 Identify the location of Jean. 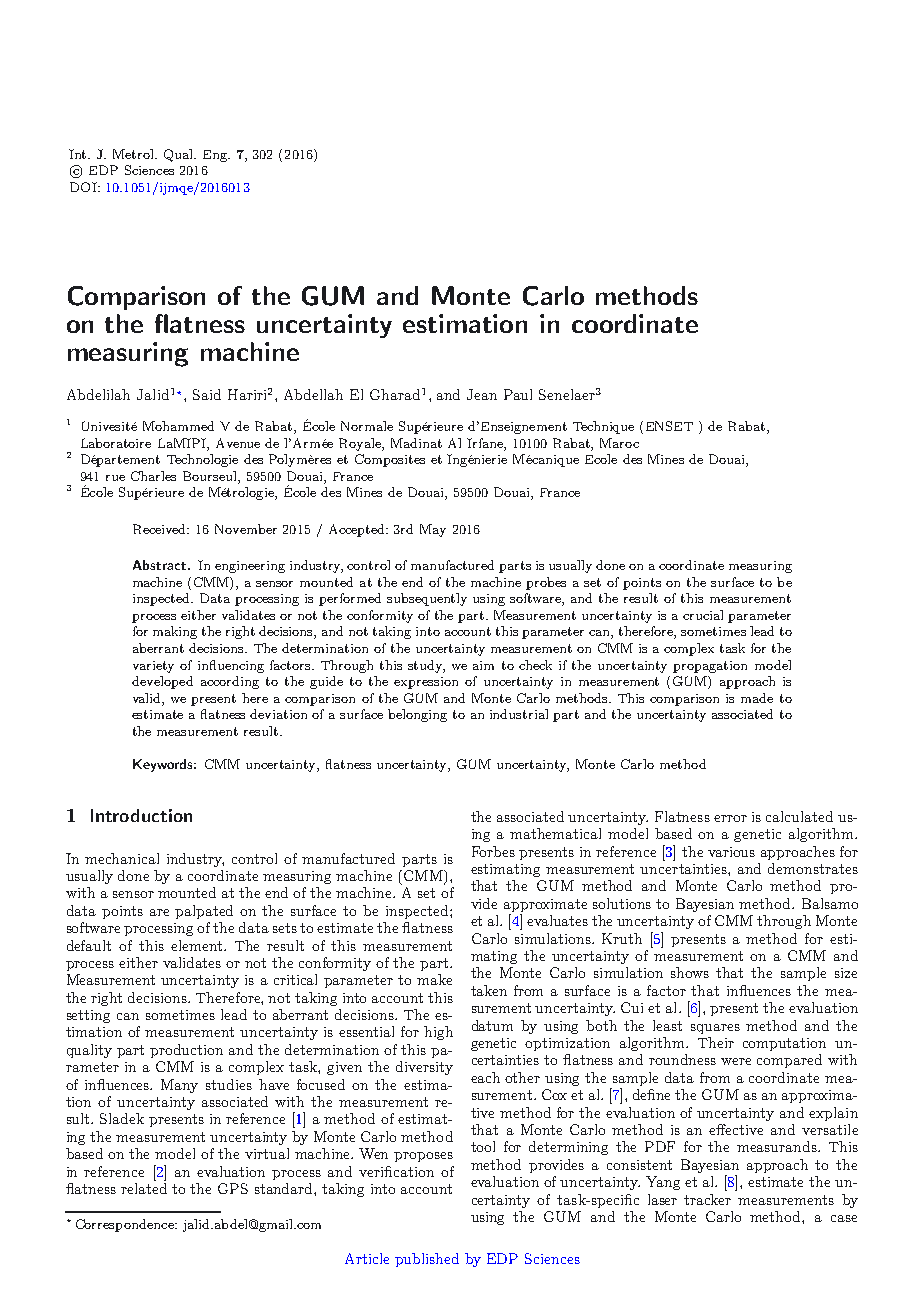
(482, 394).
